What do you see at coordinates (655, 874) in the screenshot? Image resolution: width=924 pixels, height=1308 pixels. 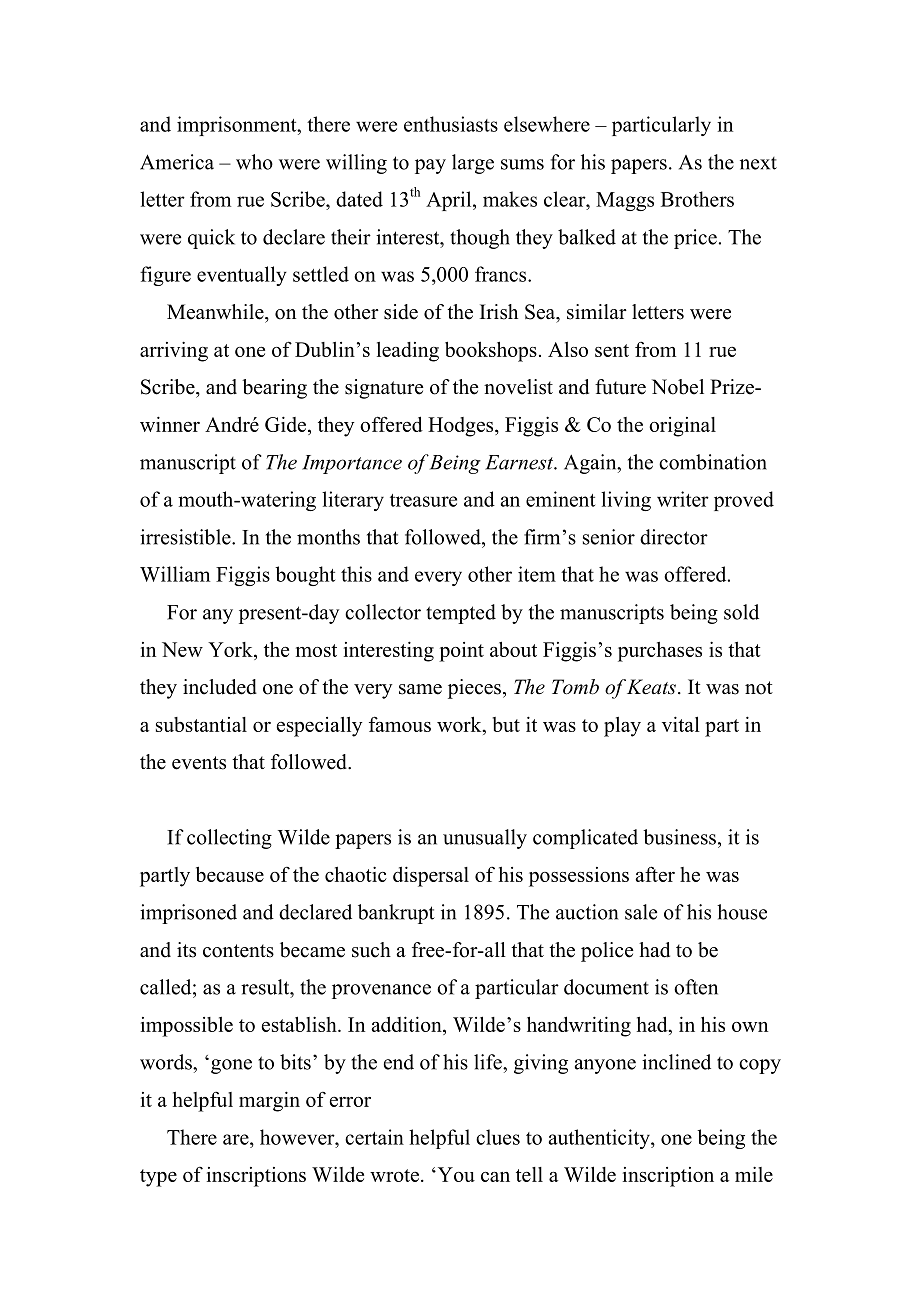 I see `after` at bounding box center [655, 874].
